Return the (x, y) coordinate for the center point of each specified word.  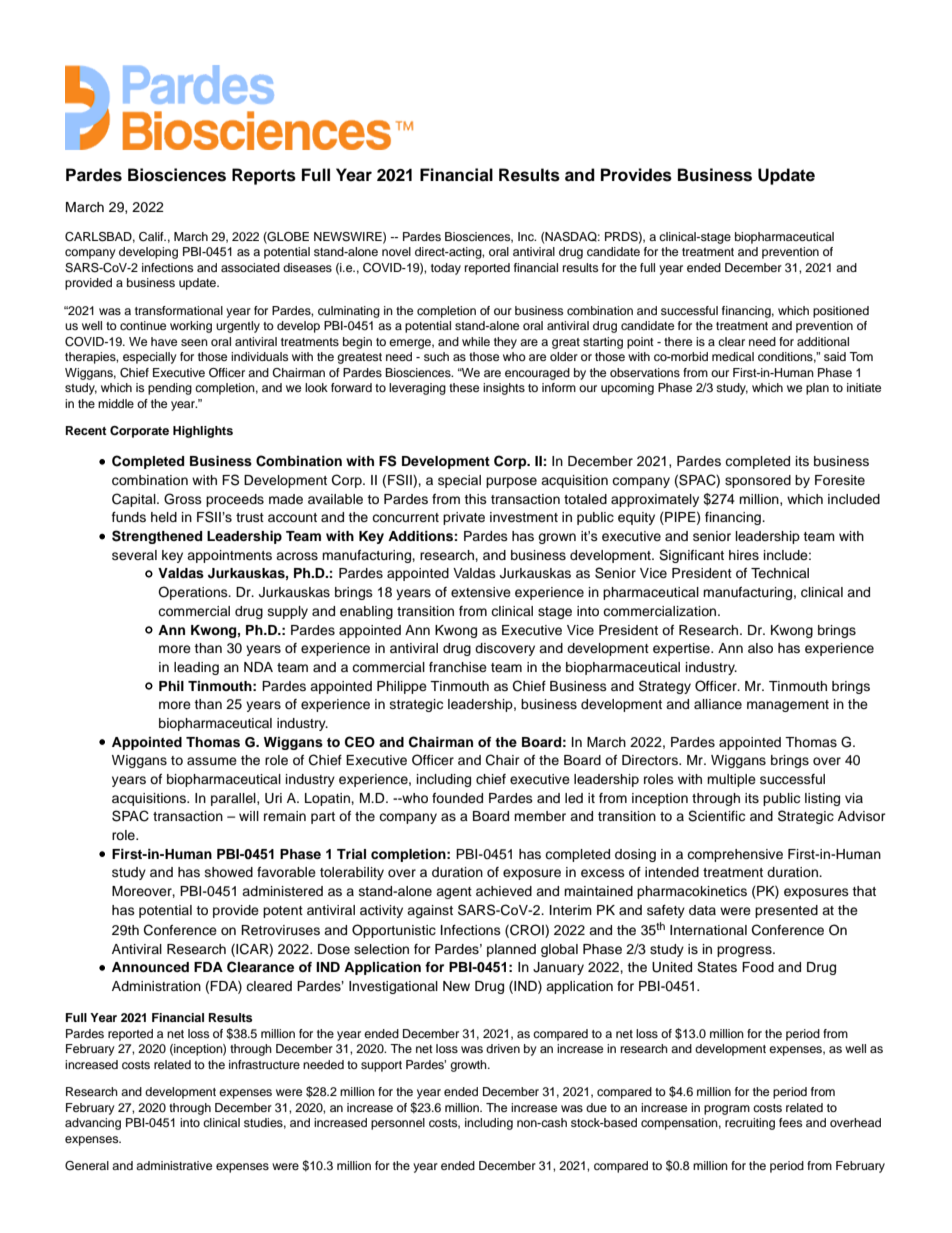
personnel (398, 1124)
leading (196, 668)
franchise (458, 667)
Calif (152, 237)
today (446, 269)
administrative (174, 1165)
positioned (841, 312)
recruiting (750, 1124)
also (760, 648)
